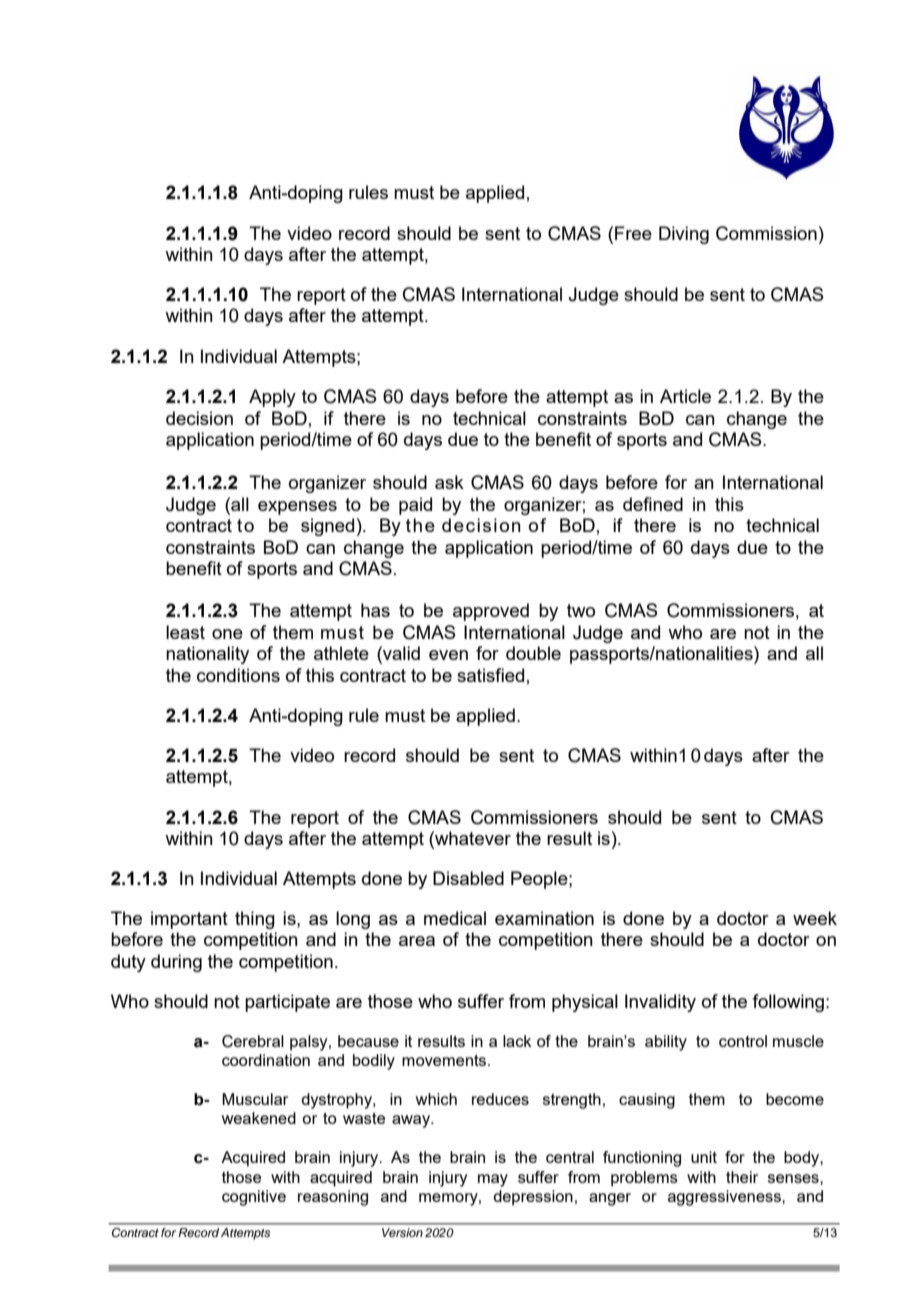 The width and height of the image is (924, 1308). I want to click on defined, so click(653, 504).
